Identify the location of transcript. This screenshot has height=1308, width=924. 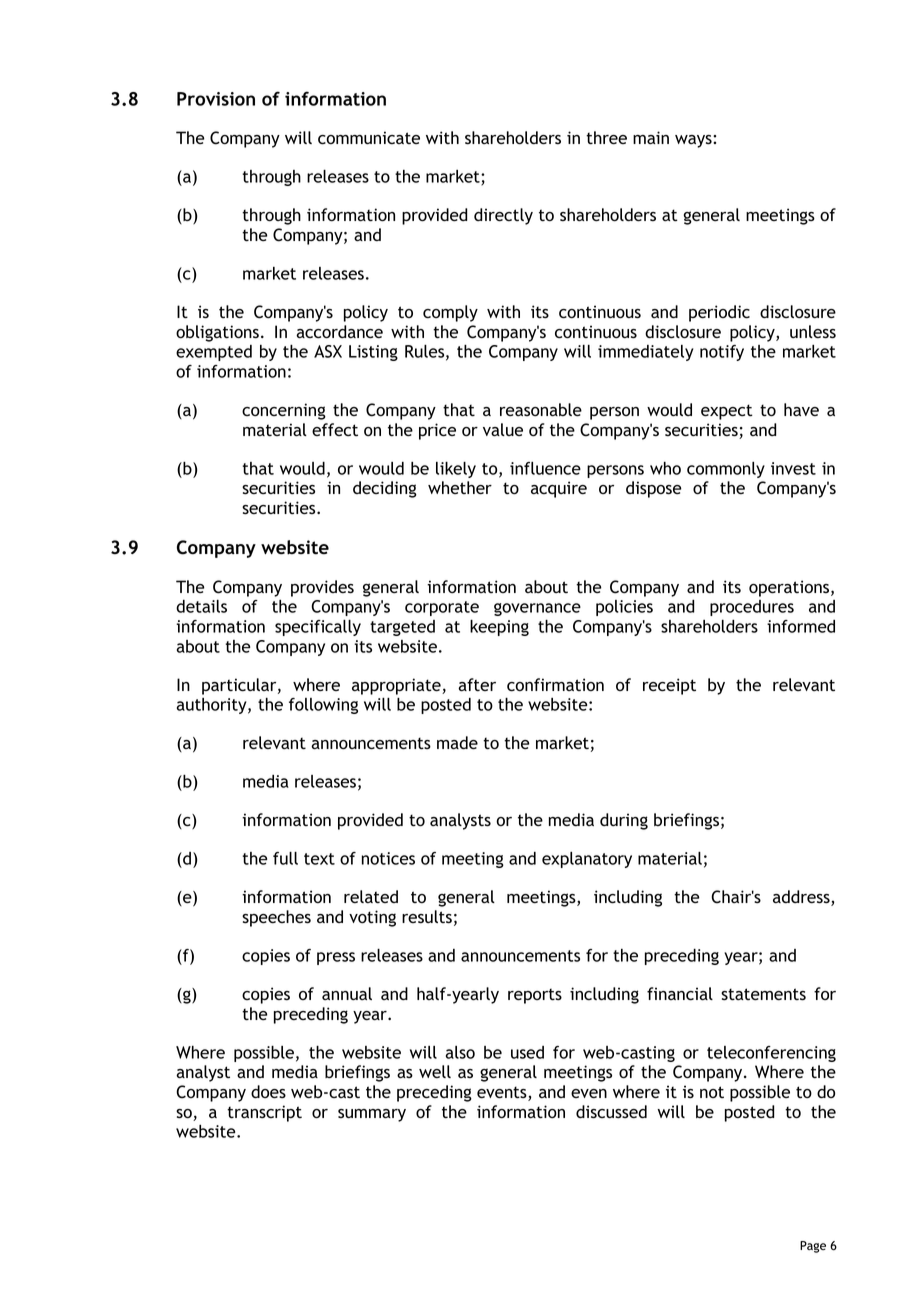
(264, 1113).
